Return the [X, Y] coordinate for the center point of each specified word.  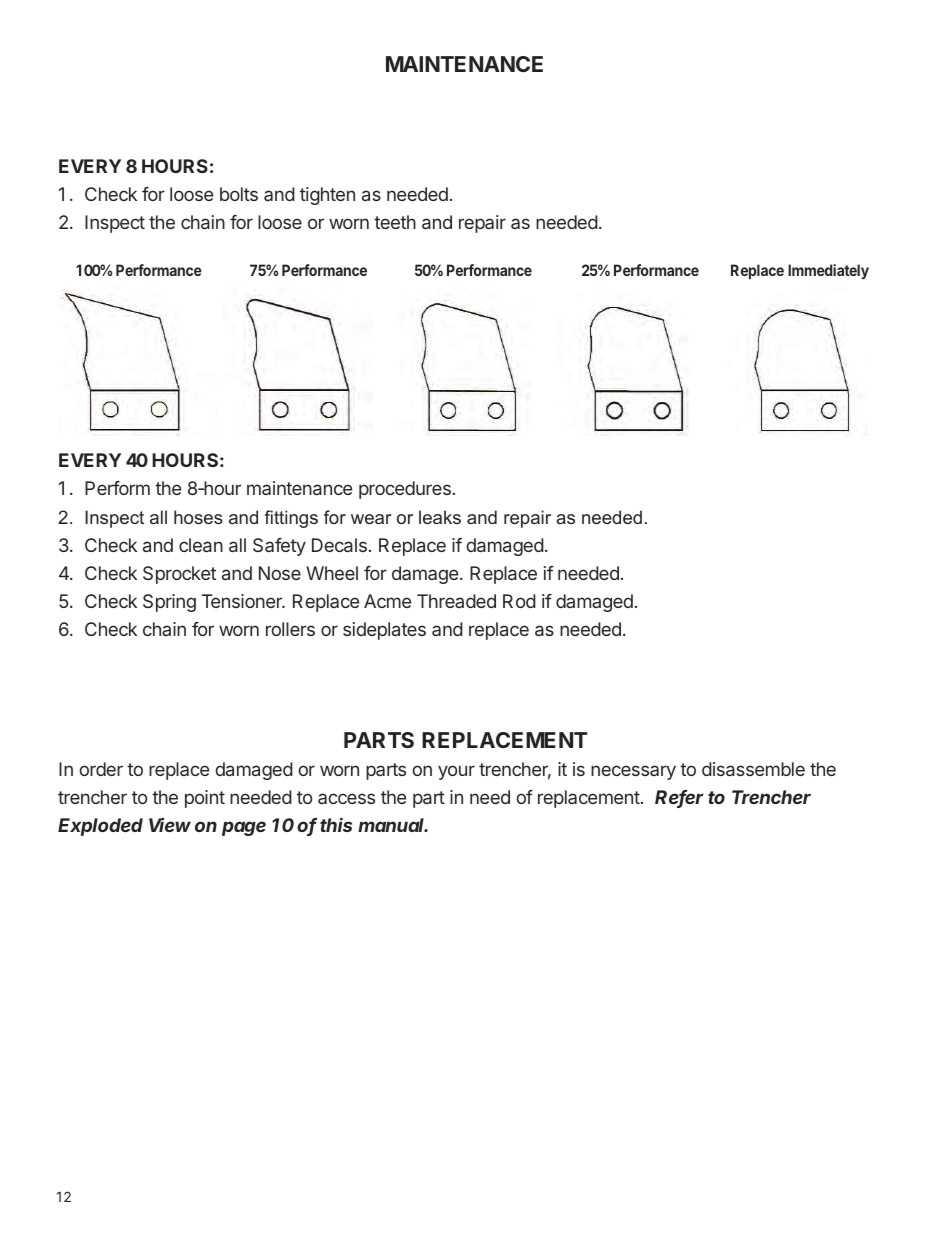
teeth [395, 222]
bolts [239, 194]
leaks [440, 517]
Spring [169, 603]
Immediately [828, 271]
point [205, 799]
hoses [198, 517]
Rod [519, 601]
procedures [405, 490]
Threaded [456, 601]
